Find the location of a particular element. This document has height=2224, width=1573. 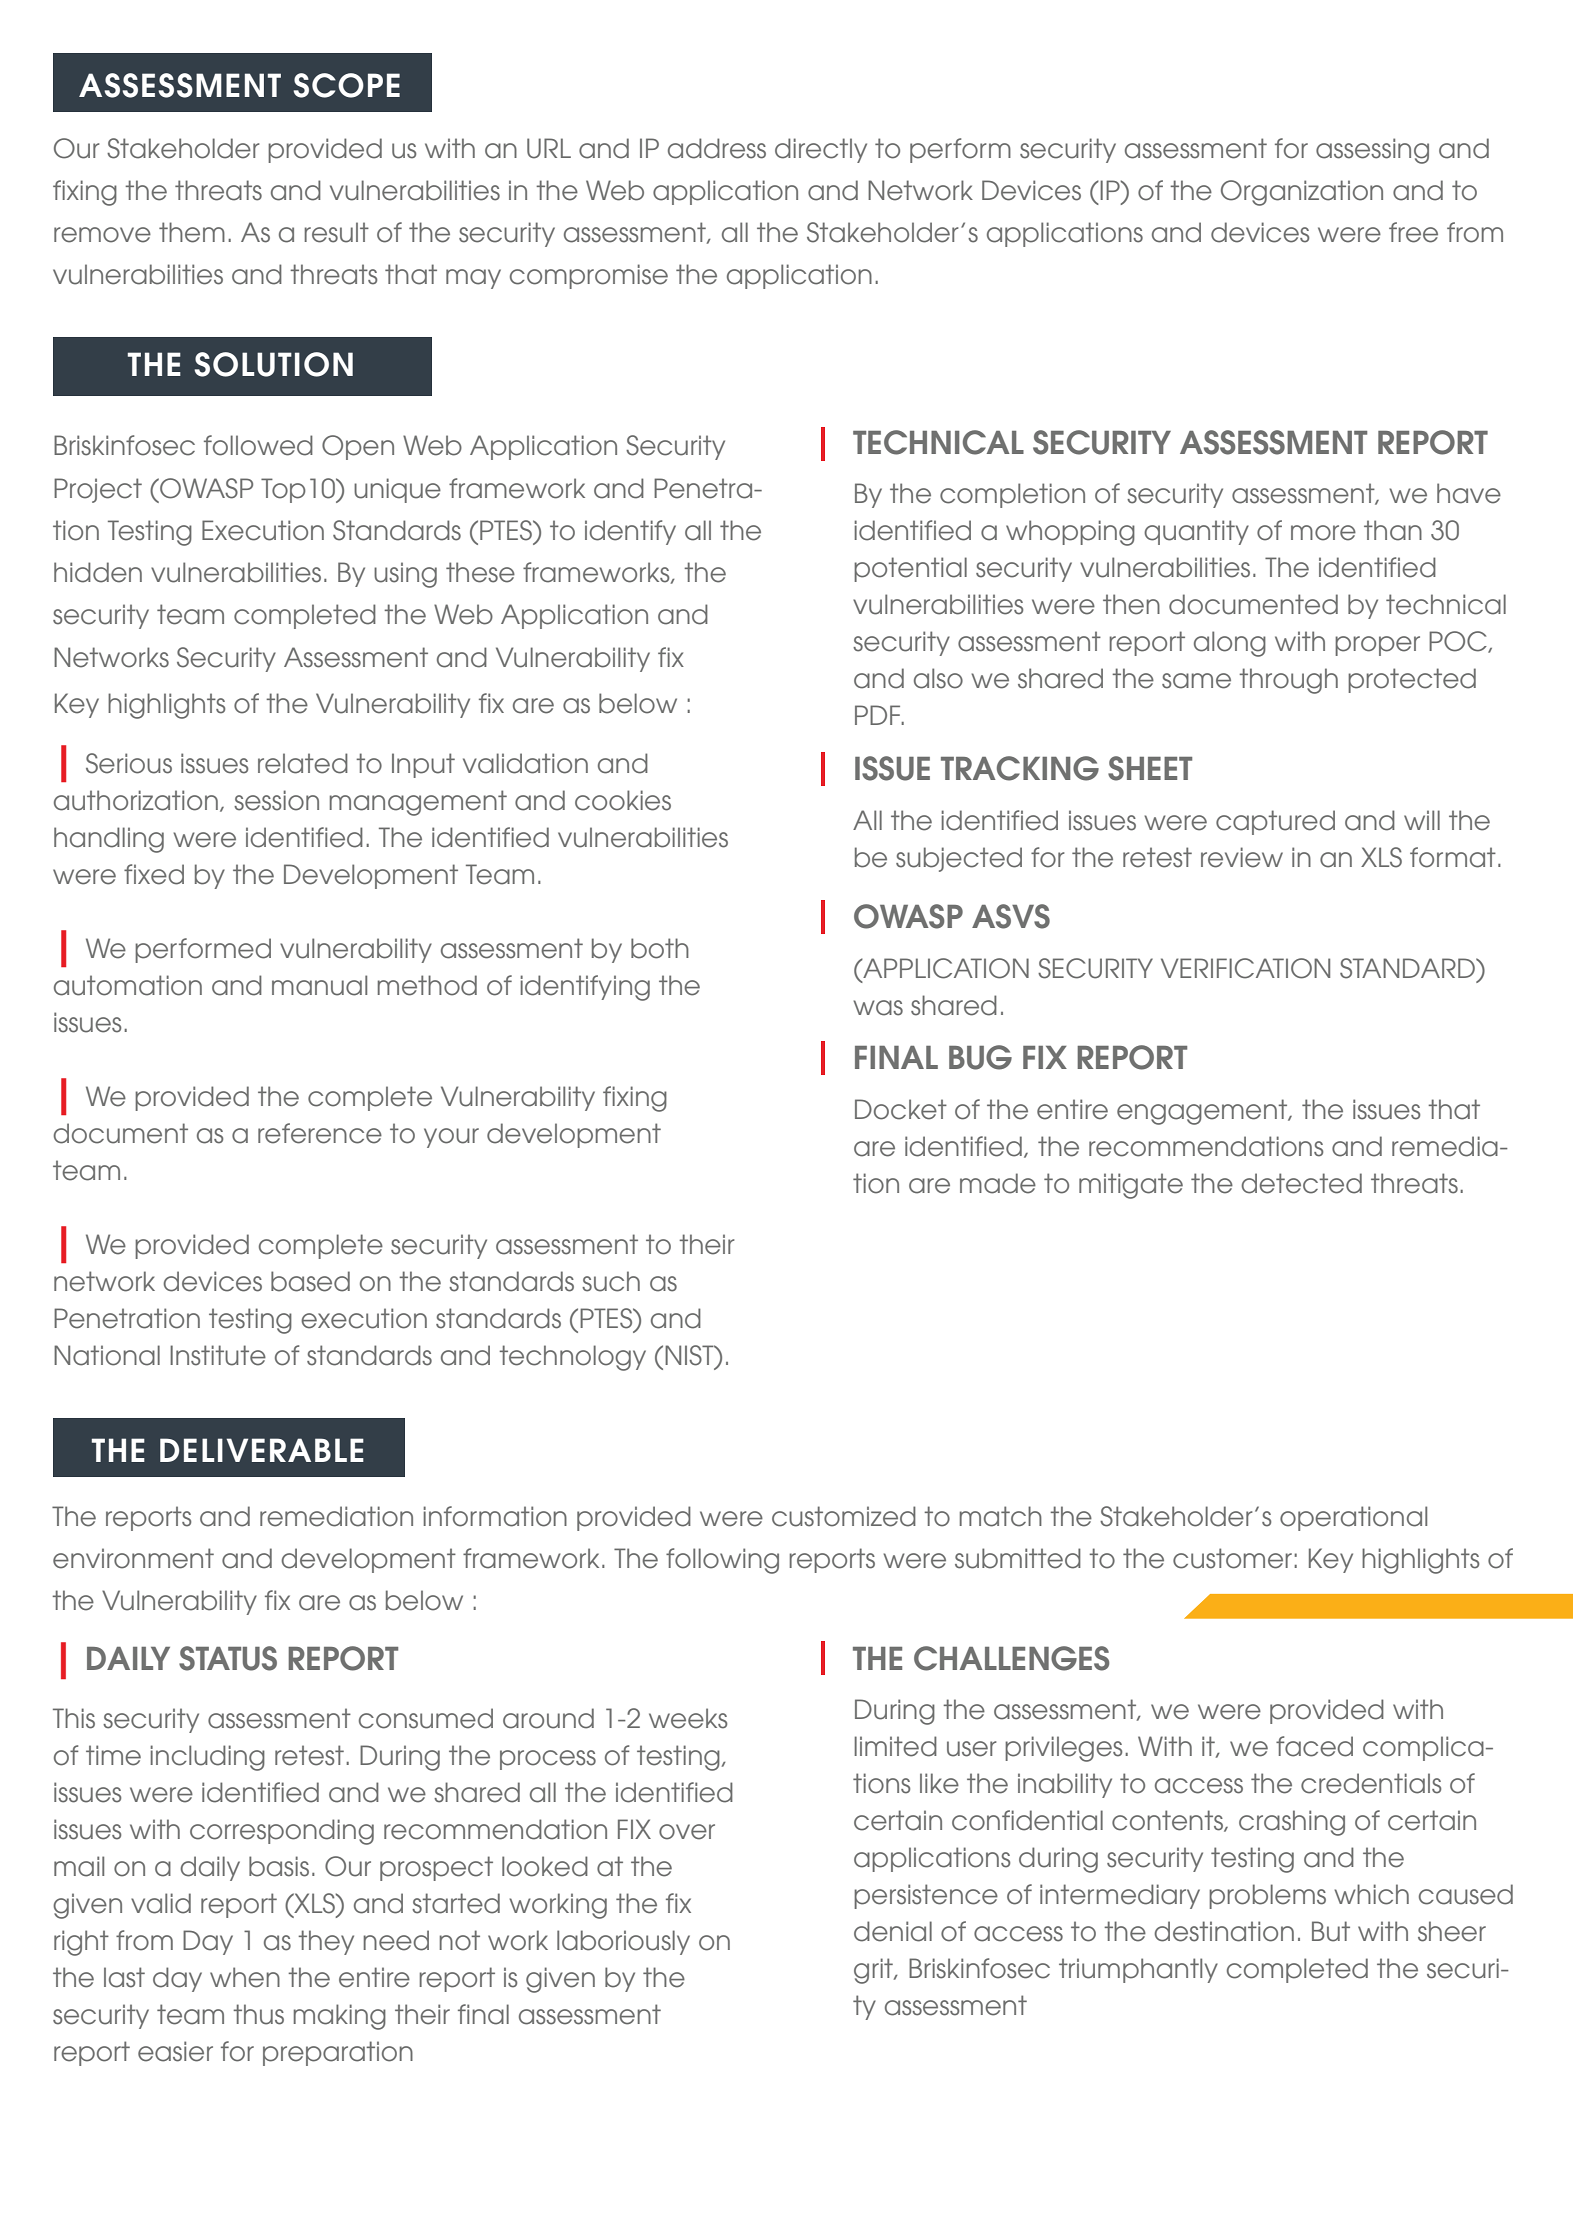

reference is located at coordinates (320, 1133).
